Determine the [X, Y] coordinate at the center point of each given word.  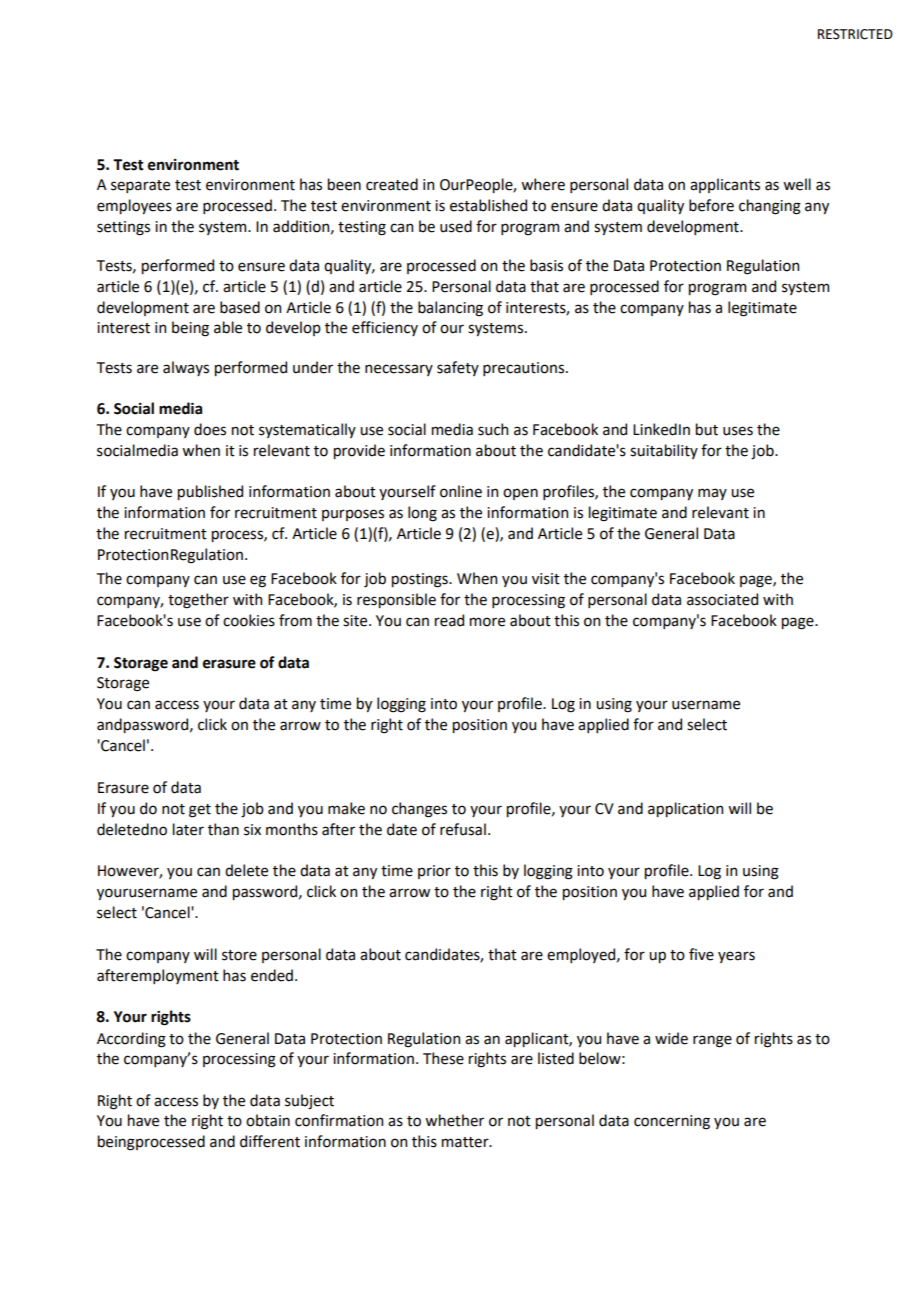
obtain [268, 1120]
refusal [463, 829]
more [487, 622]
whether [454, 1120]
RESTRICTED [855, 34]
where [543, 184]
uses [738, 431]
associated [722, 599]
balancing [450, 309]
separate [140, 186]
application [685, 809]
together [198, 601]
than [223, 829]
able [228, 327]
